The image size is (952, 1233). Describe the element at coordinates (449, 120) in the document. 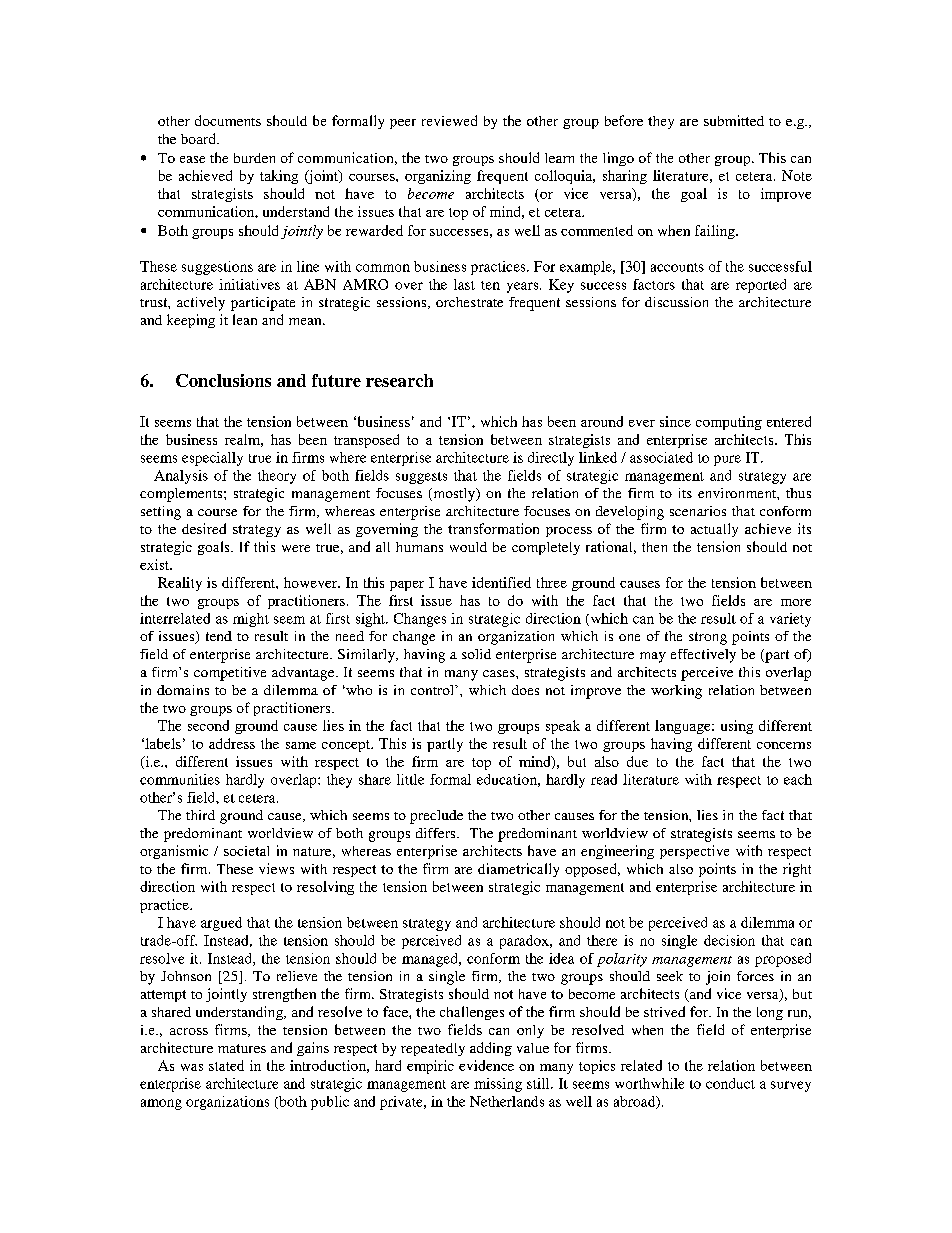

I see `reviewed` at that location.
